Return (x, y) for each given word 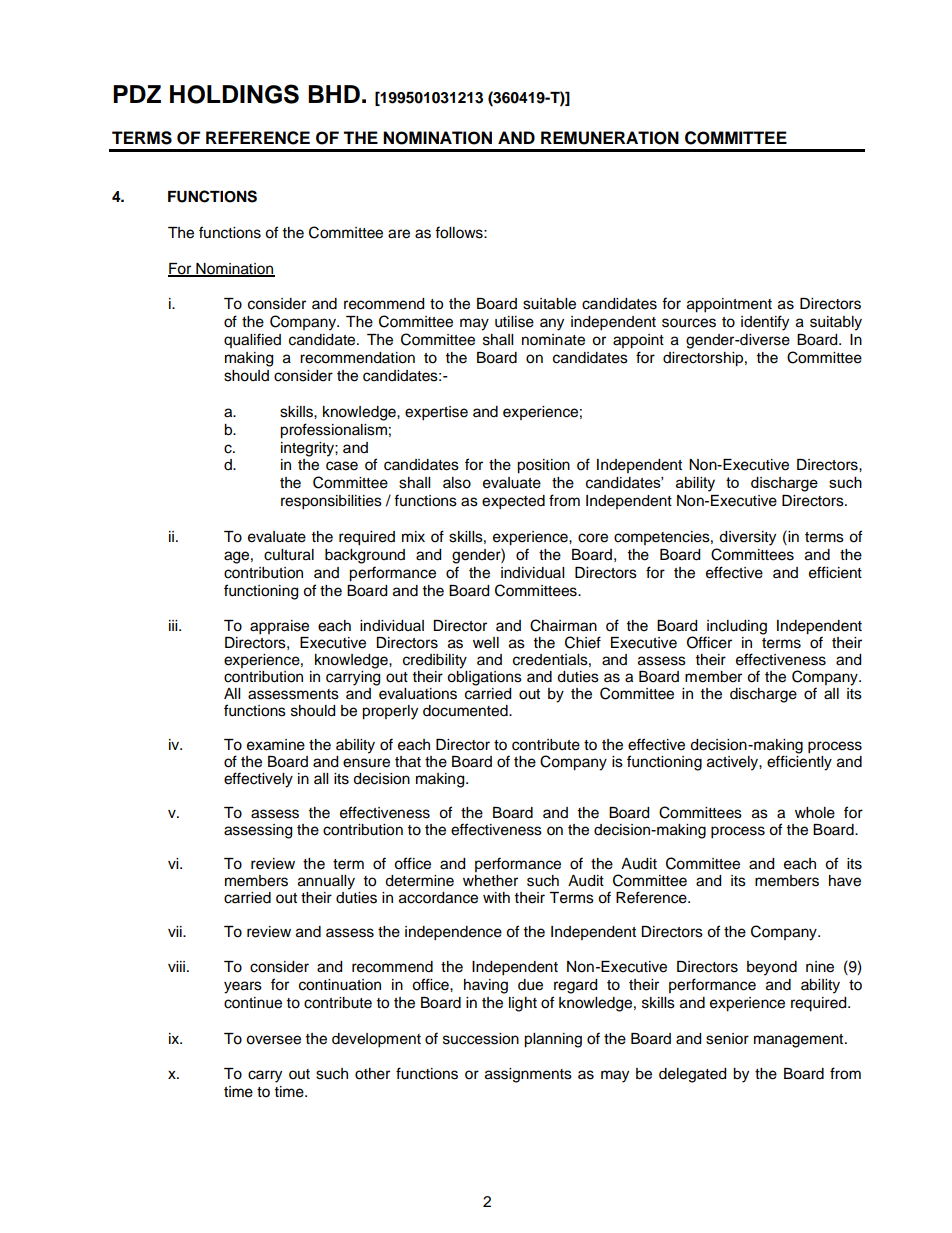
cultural (289, 555)
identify (765, 323)
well (486, 643)
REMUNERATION (610, 138)
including (736, 628)
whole (815, 813)
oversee (273, 1040)
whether (490, 881)
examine (276, 745)
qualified (252, 340)
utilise (514, 322)
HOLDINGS (234, 94)
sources (689, 323)
